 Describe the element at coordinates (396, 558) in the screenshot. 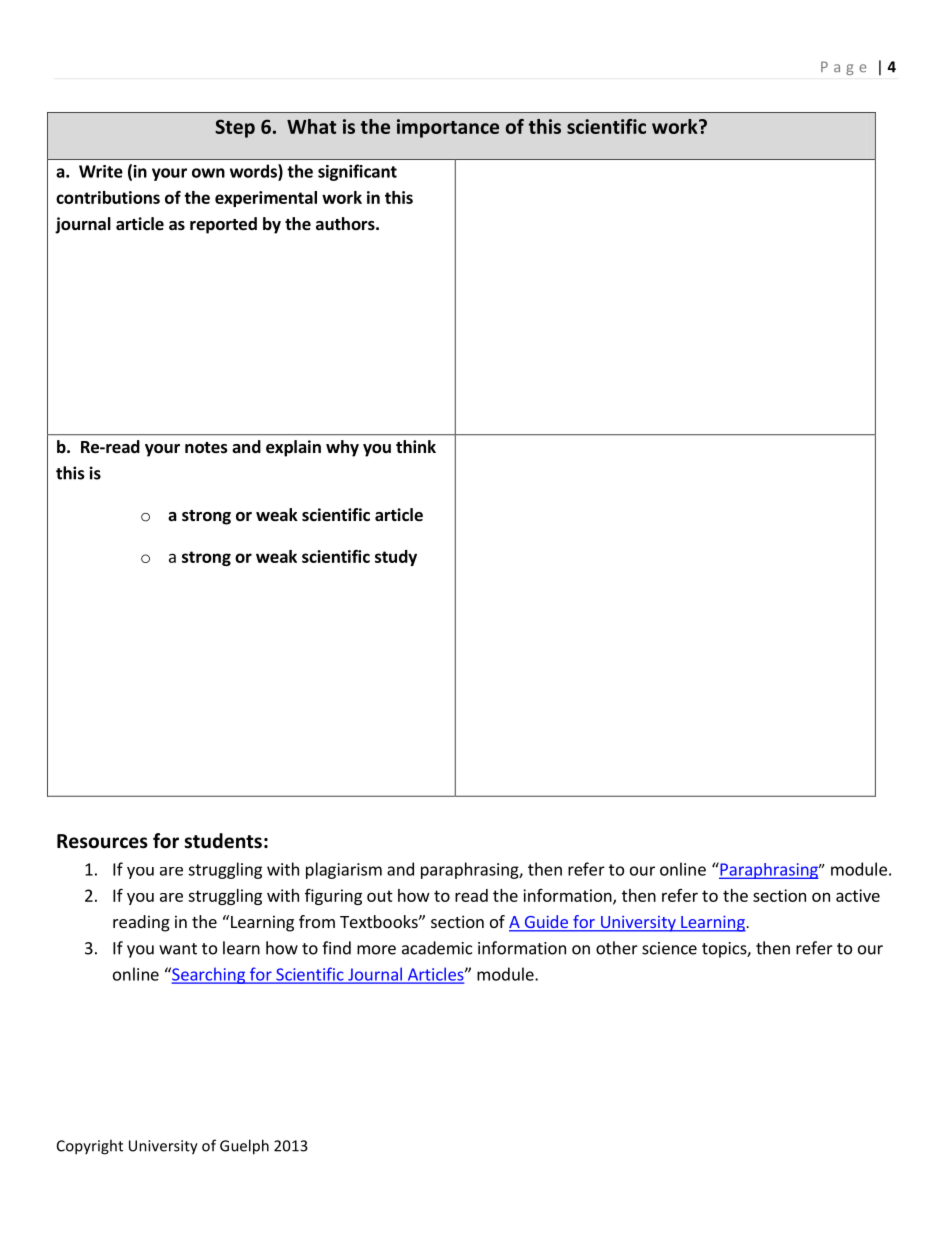

I see `study` at that location.
